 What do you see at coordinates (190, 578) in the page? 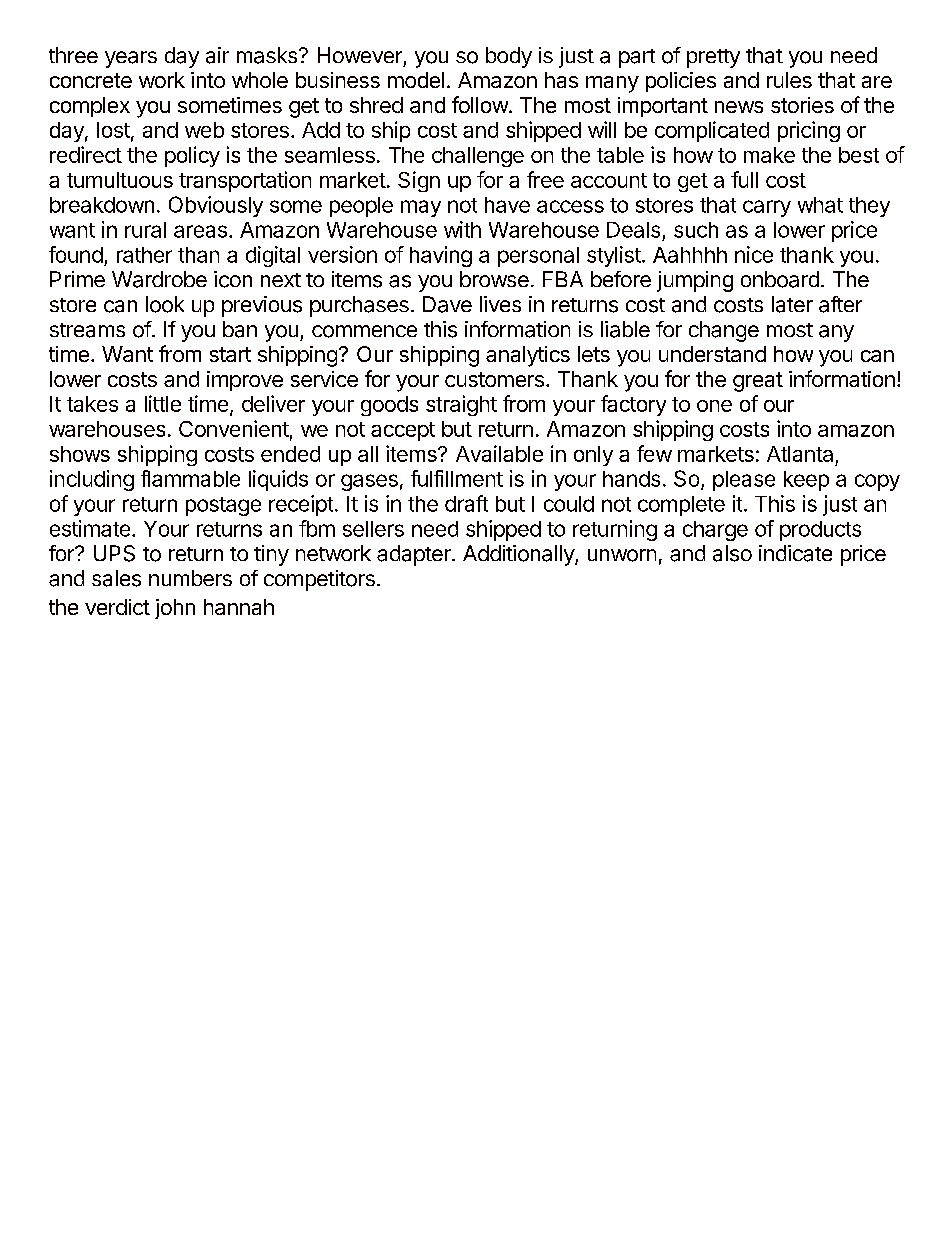
I see `numbers` at bounding box center [190, 578].
